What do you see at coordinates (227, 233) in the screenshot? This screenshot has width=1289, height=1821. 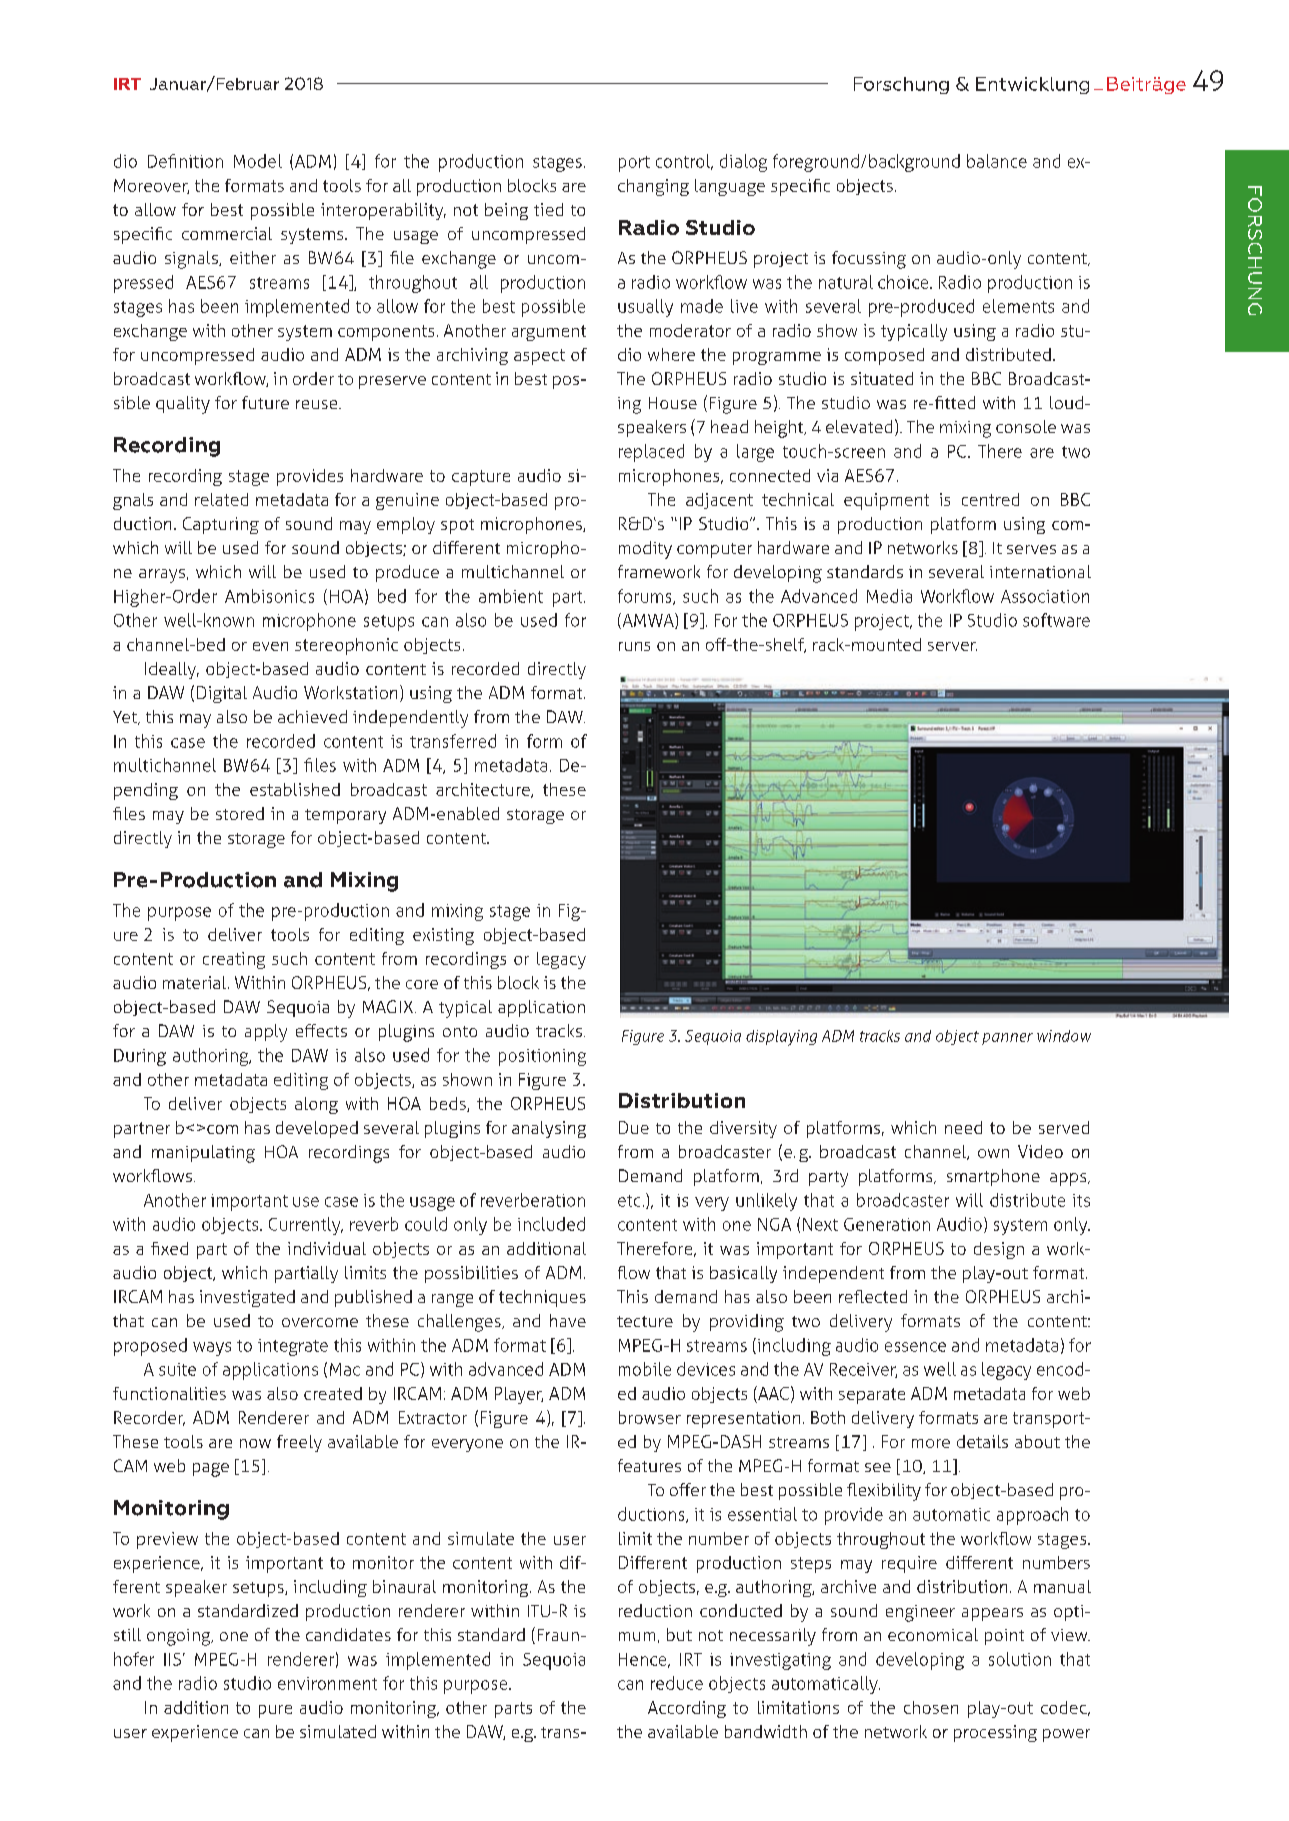 I see `commercial` at bounding box center [227, 233].
